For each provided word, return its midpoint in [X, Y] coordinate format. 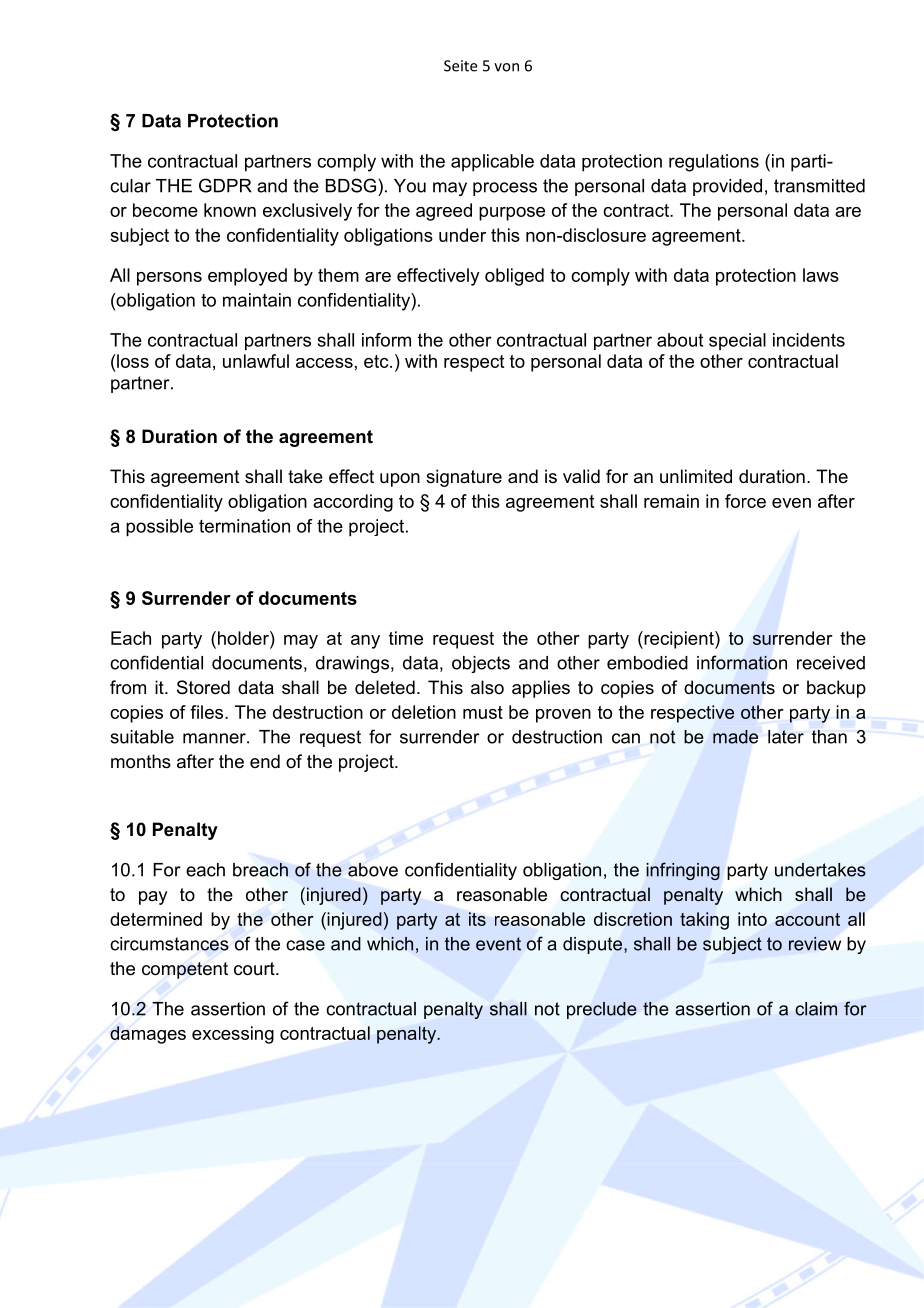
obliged [514, 277]
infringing [683, 871]
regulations [714, 163]
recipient [679, 640]
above [373, 870]
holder [243, 638]
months [141, 761]
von [506, 67]
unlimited [696, 476]
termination [244, 526]
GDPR [225, 185]
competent [185, 970]
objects [481, 664]
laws [821, 275]
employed [247, 277]
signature [464, 478]
